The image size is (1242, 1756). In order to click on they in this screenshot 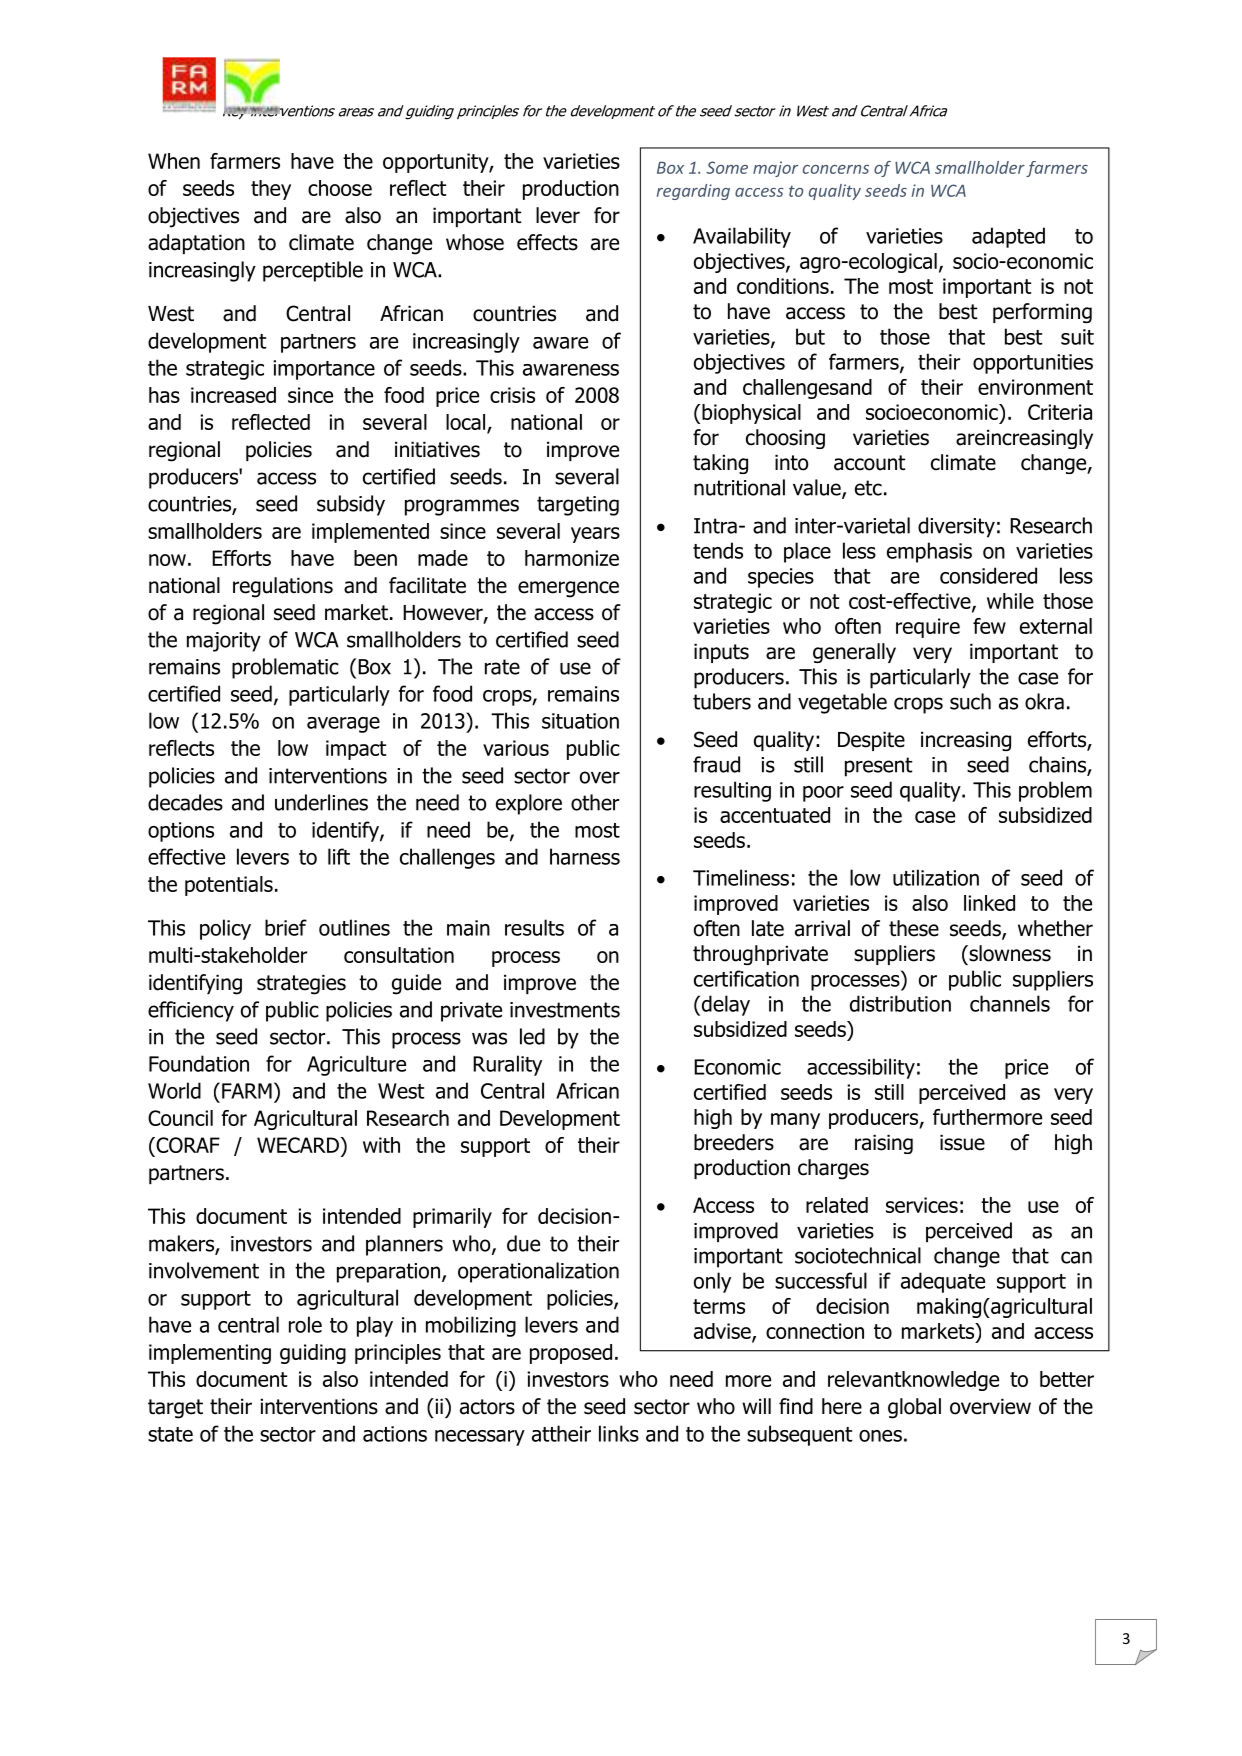, I will do `click(271, 190)`.
